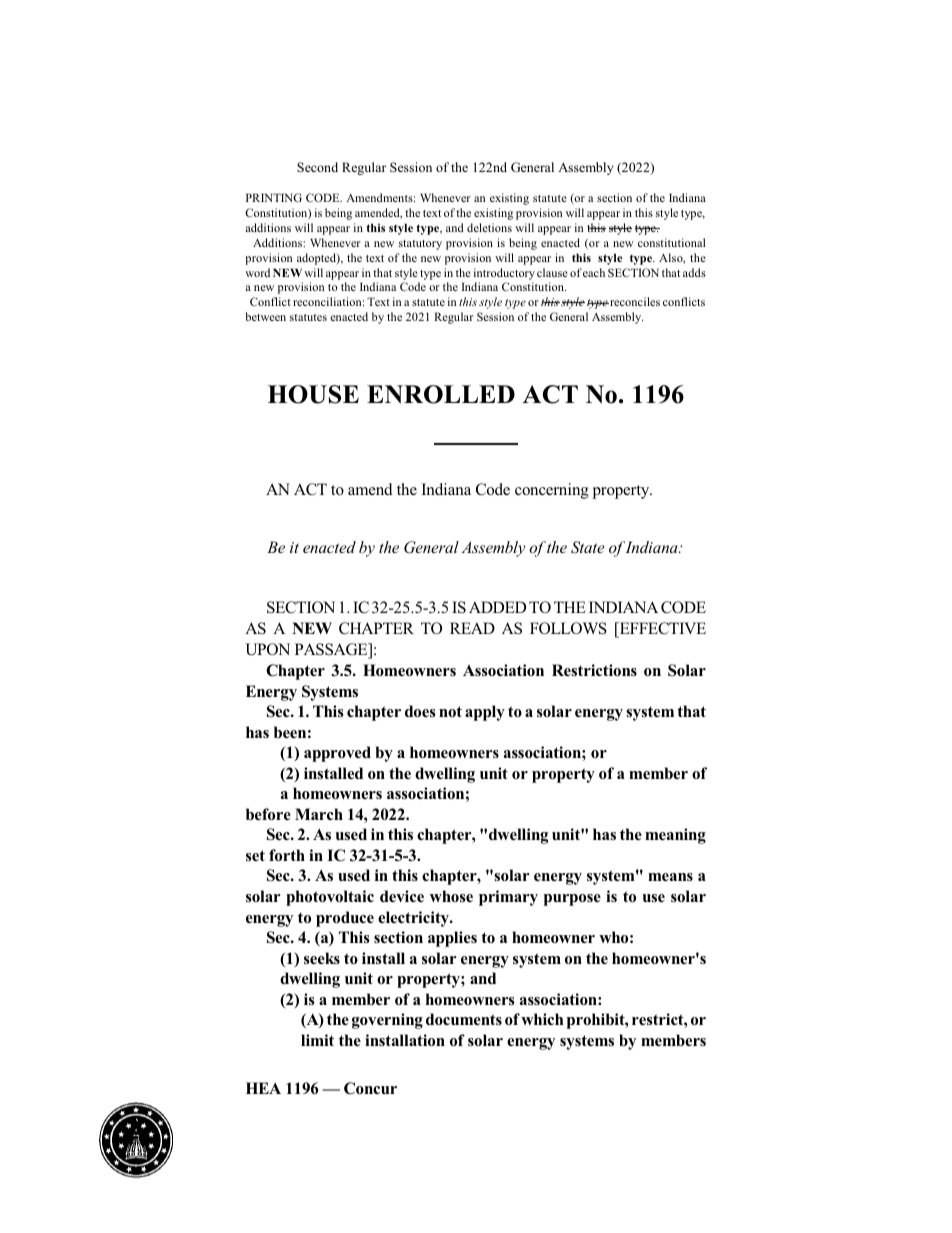 The width and height of the page is (952, 1233). Describe the element at coordinates (485, 713) in the page. I see `apply` at that location.
